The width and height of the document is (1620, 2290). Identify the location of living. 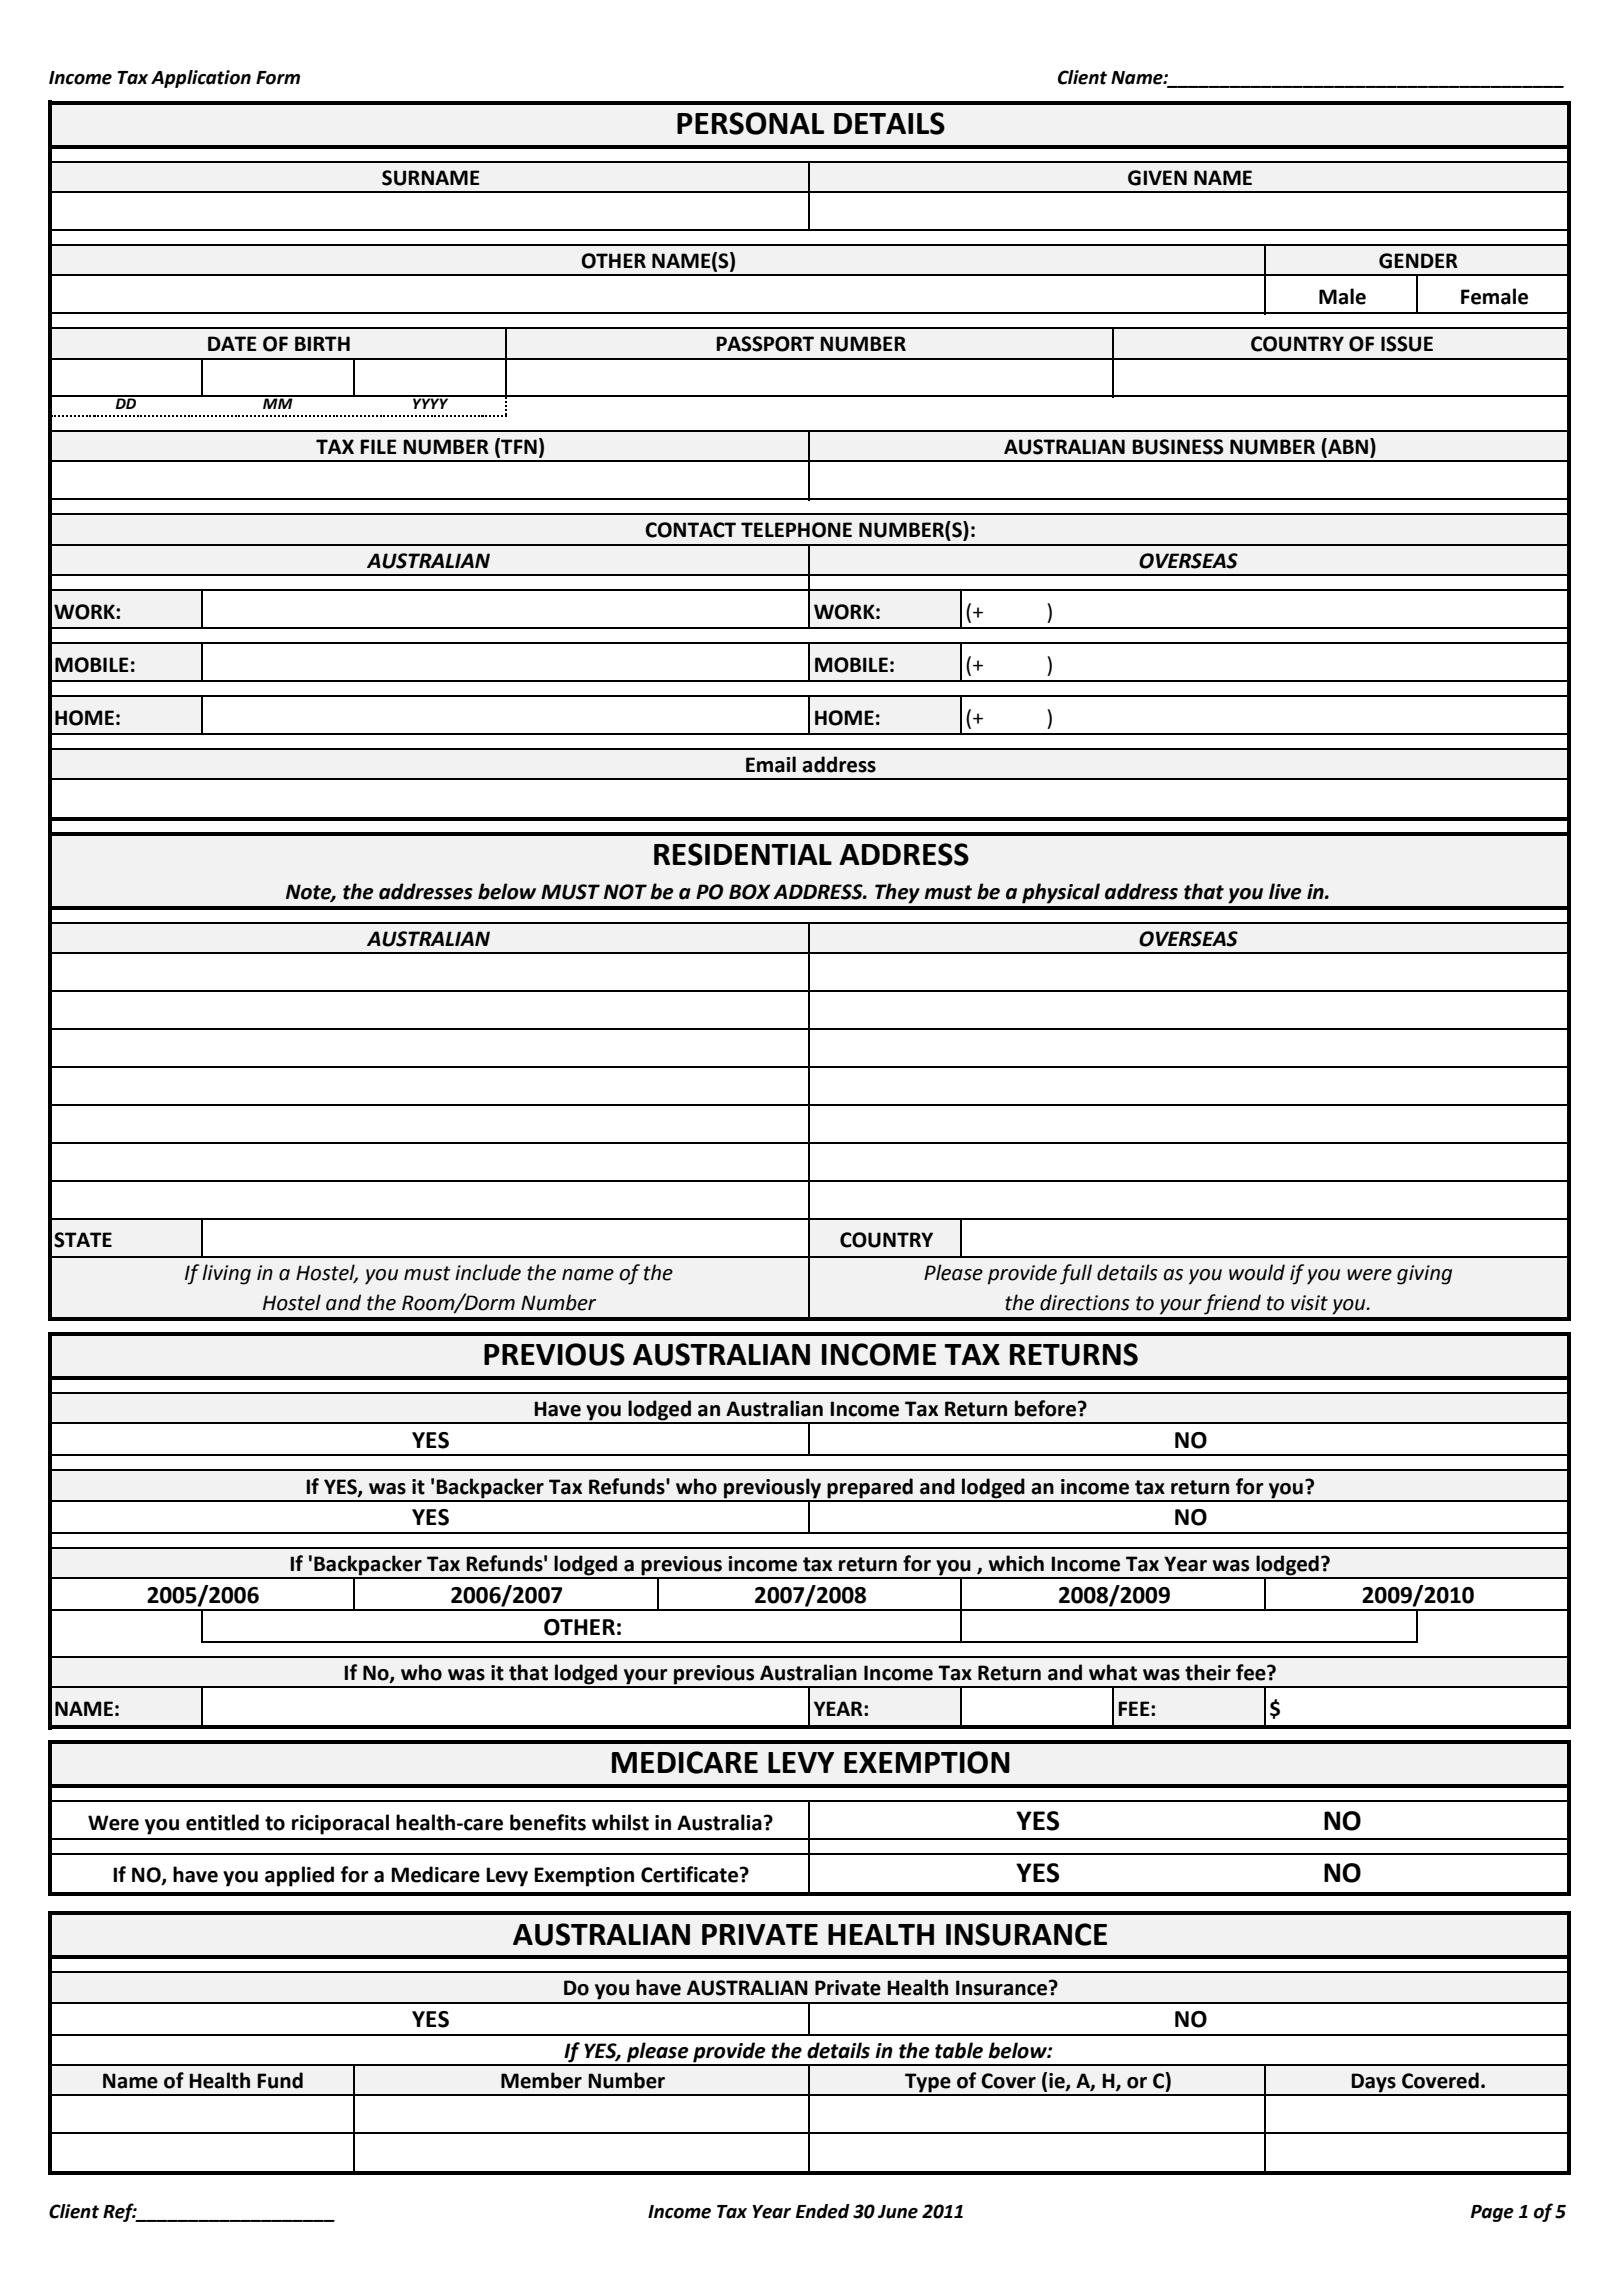
(226, 1274).
